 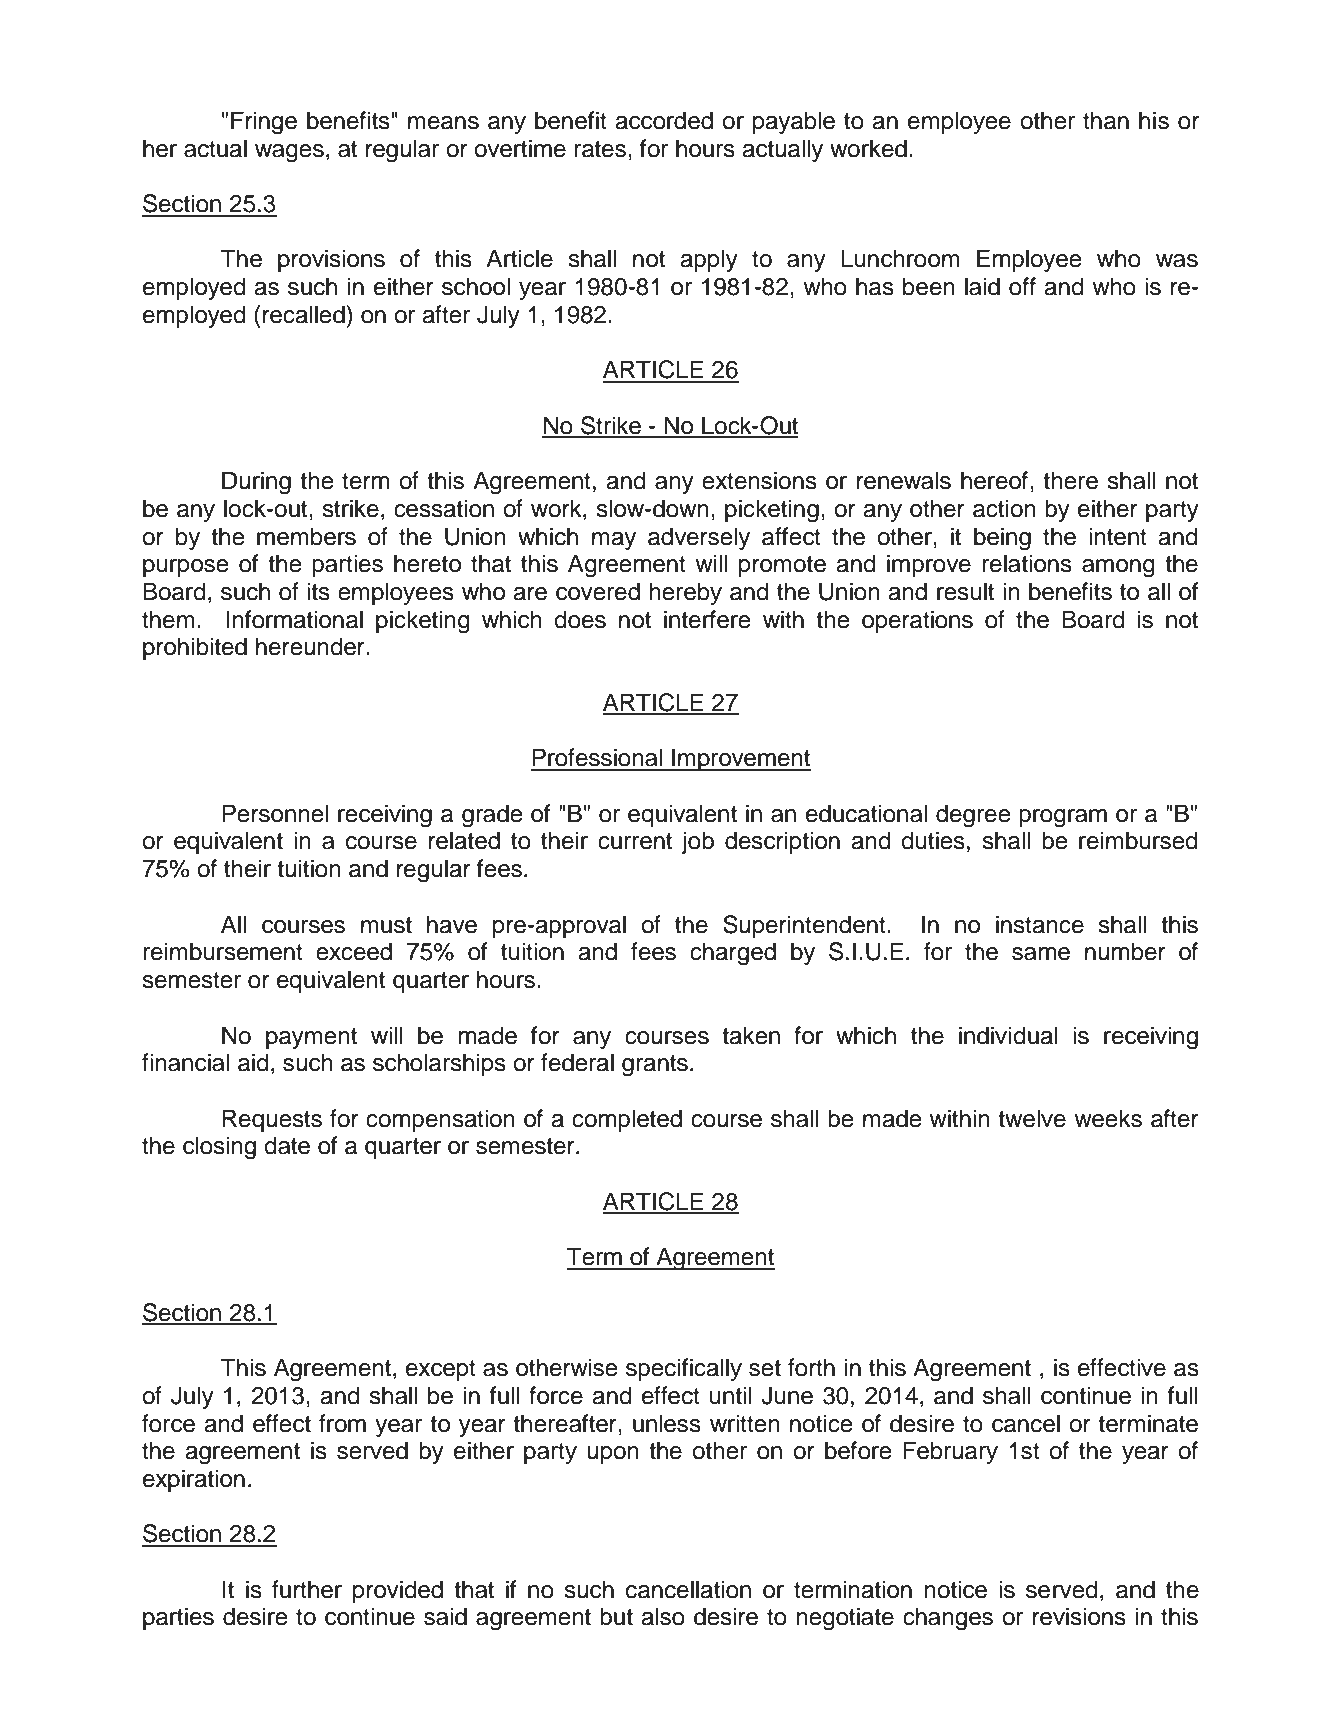 What do you see at coordinates (275, 813) in the screenshot?
I see `Personnel` at bounding box center [275, 813].
